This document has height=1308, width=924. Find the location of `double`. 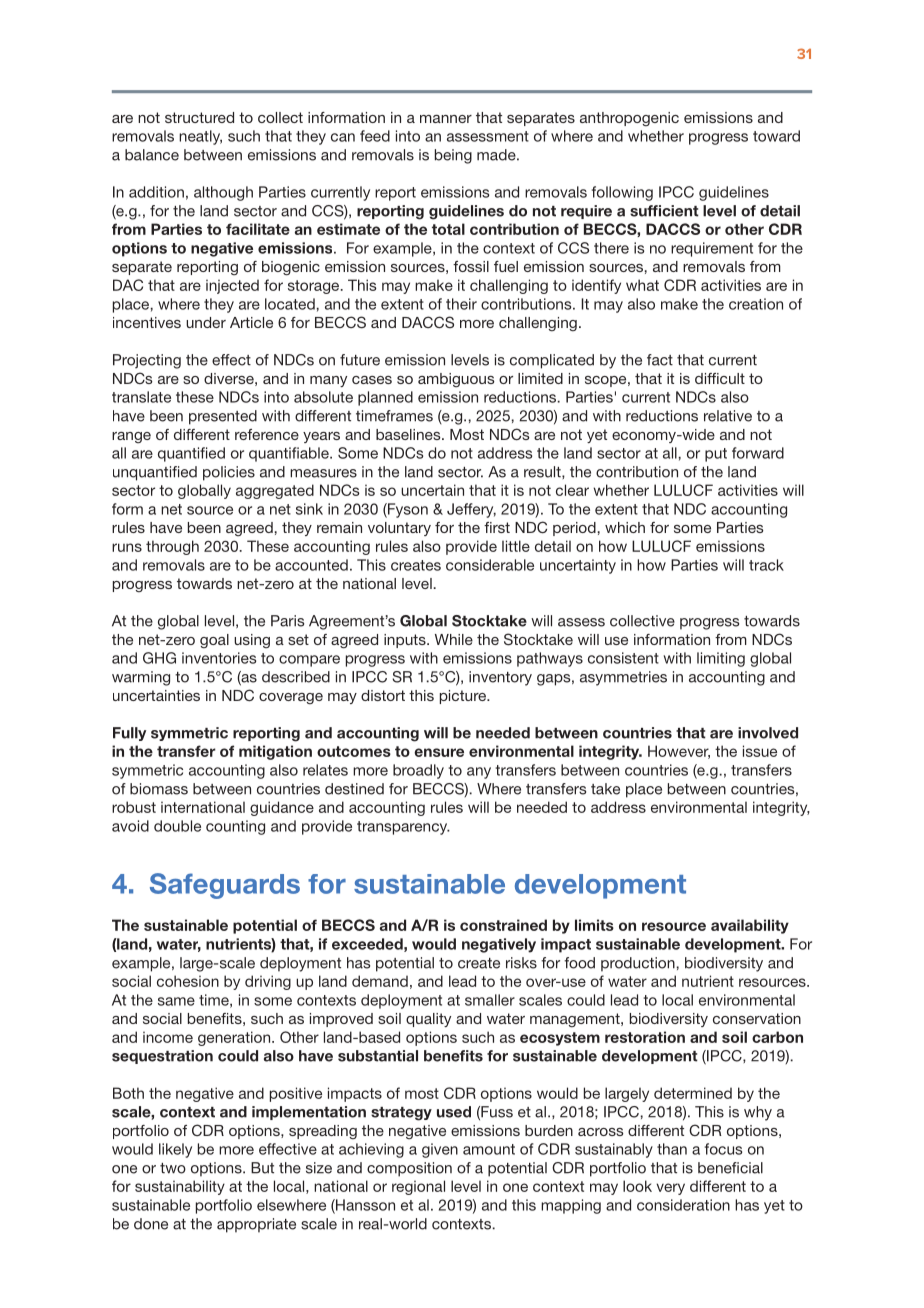

double is located at coordinates (177, 826).
